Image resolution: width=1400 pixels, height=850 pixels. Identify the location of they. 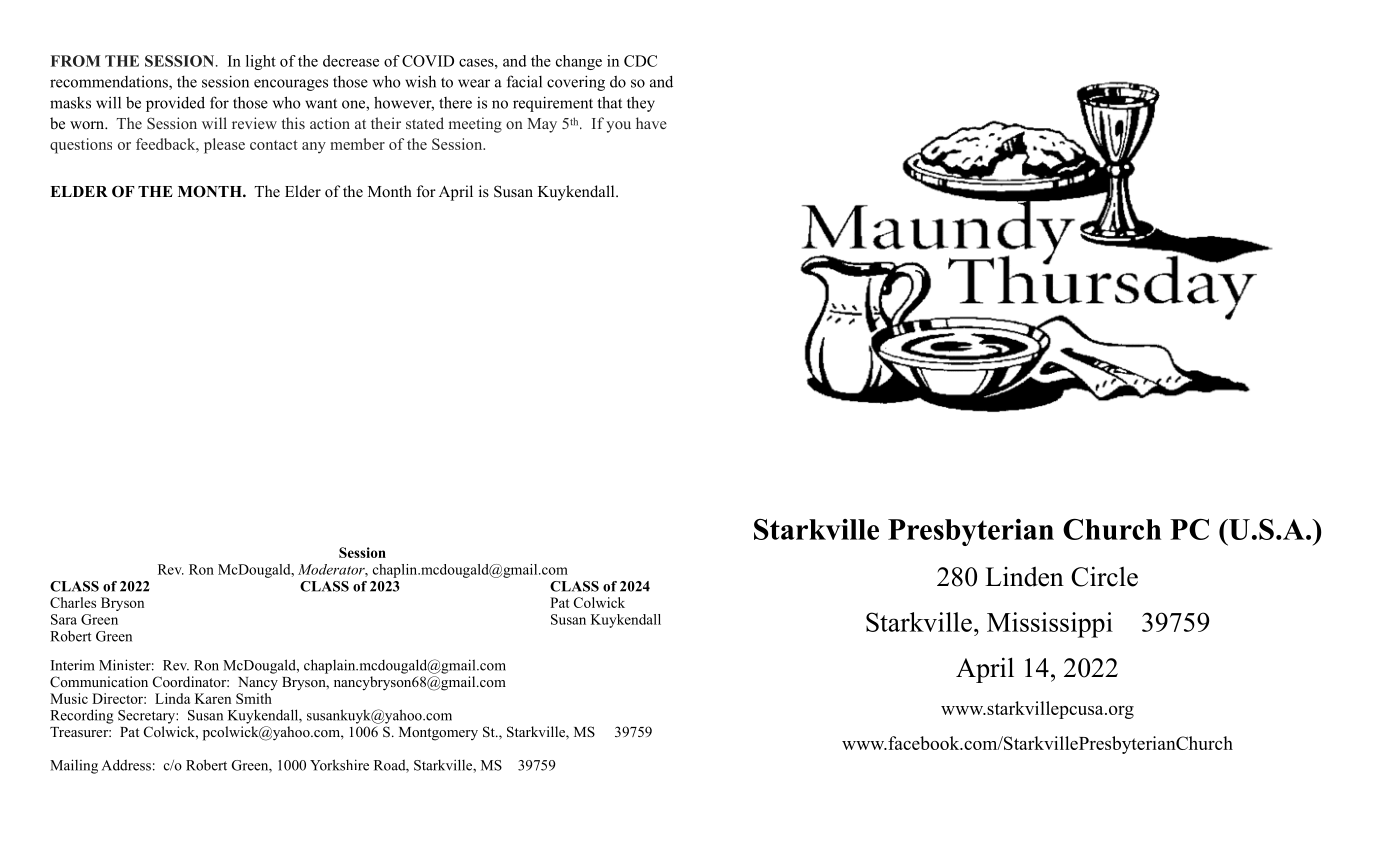
(641, 104).
